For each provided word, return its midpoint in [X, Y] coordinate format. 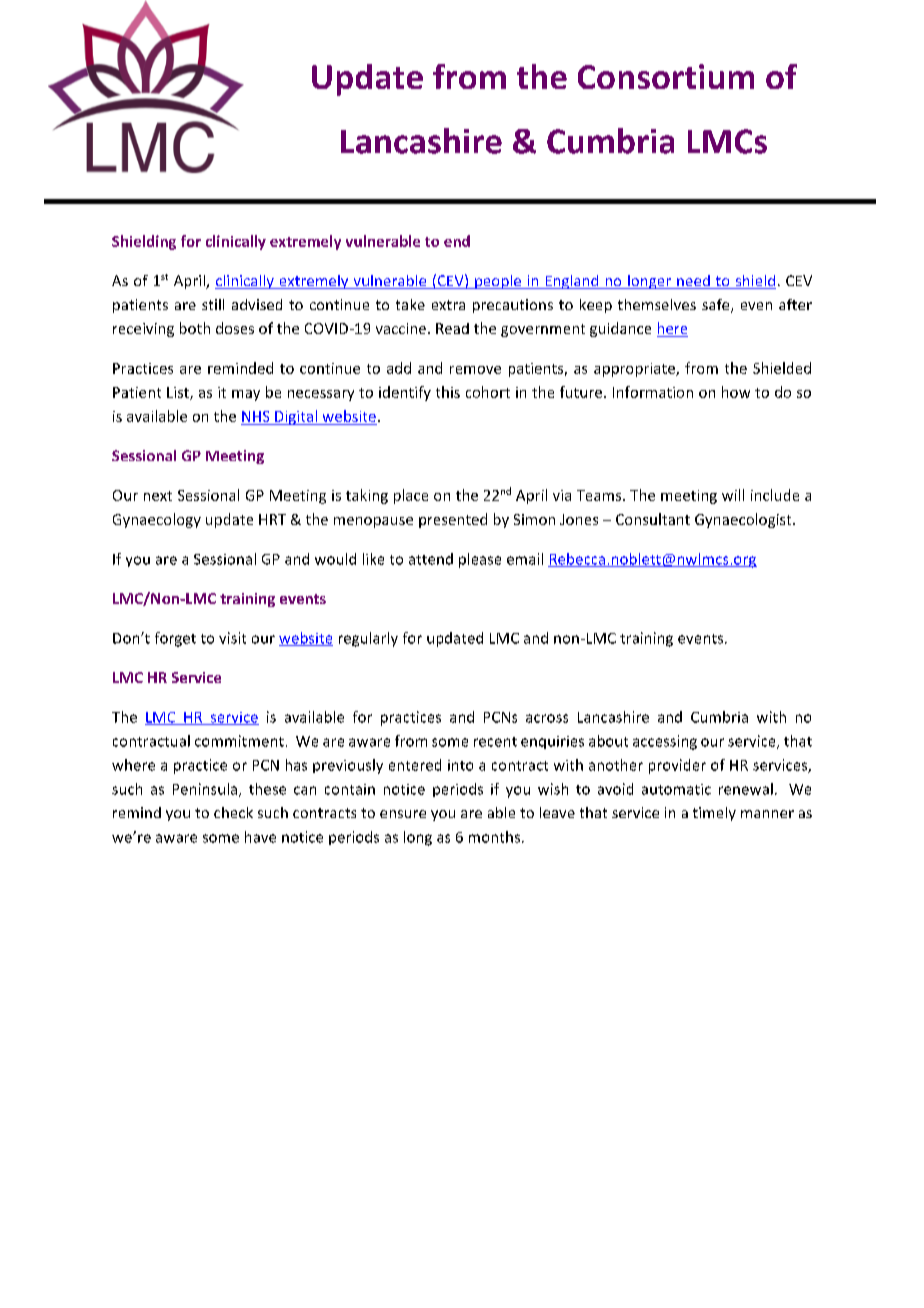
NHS [255, 416]
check [233, 812]
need [693, 282]
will [733, 495]
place [411, 496]
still [213, 304]
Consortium [666, 76]
